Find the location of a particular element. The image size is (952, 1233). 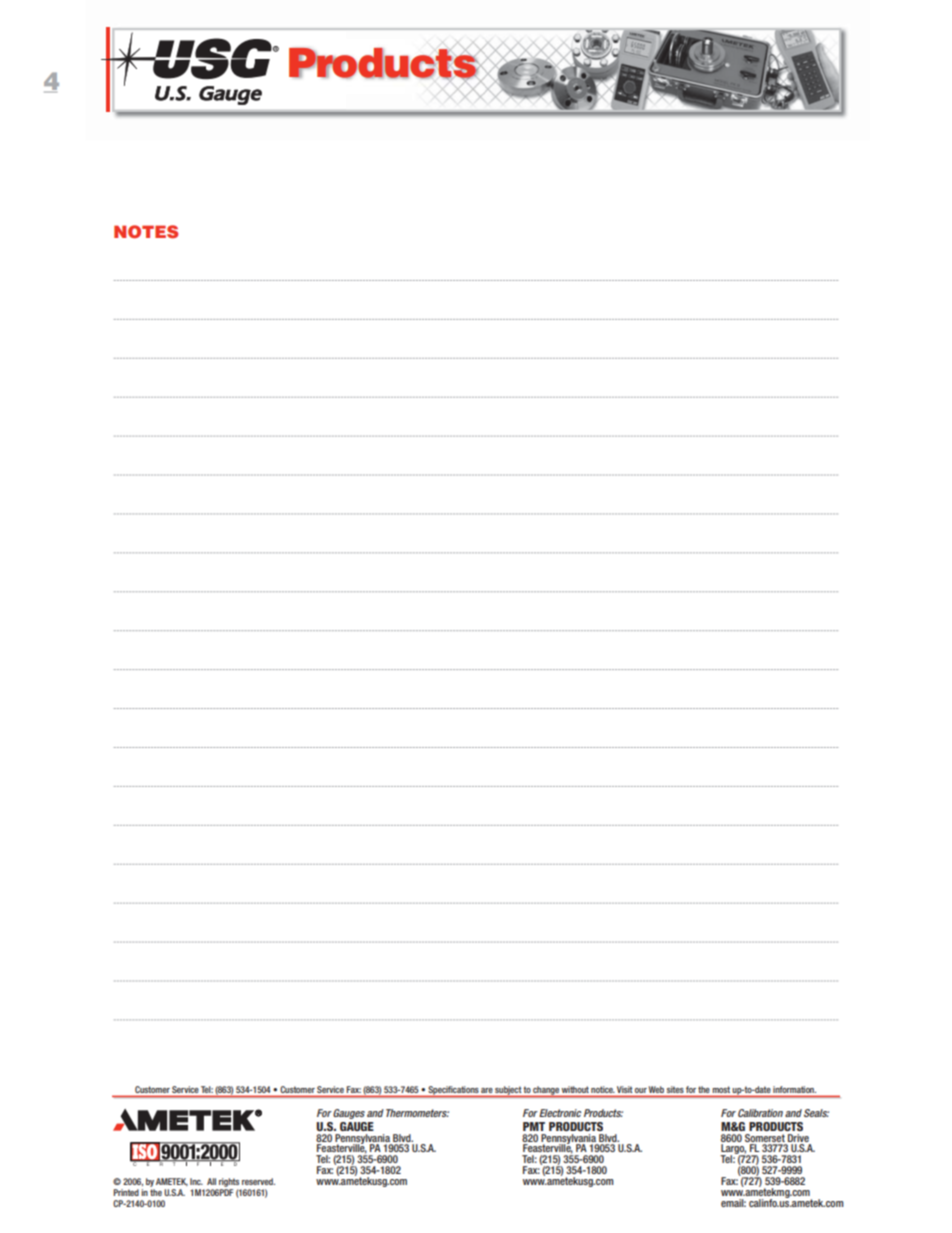

are is located at coordinates (486, 1090).
